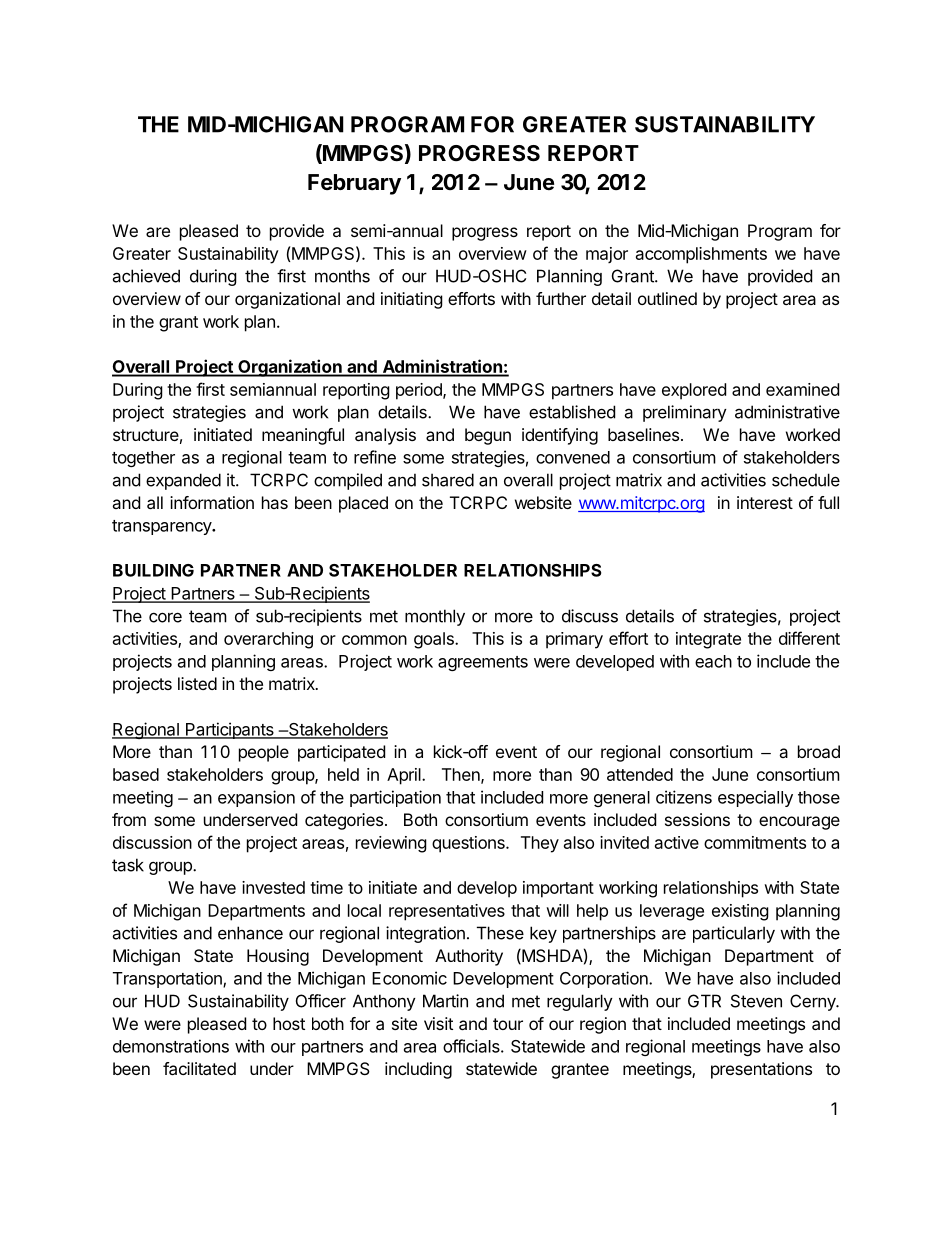  I want to click on monthly, so click(435, 617).
